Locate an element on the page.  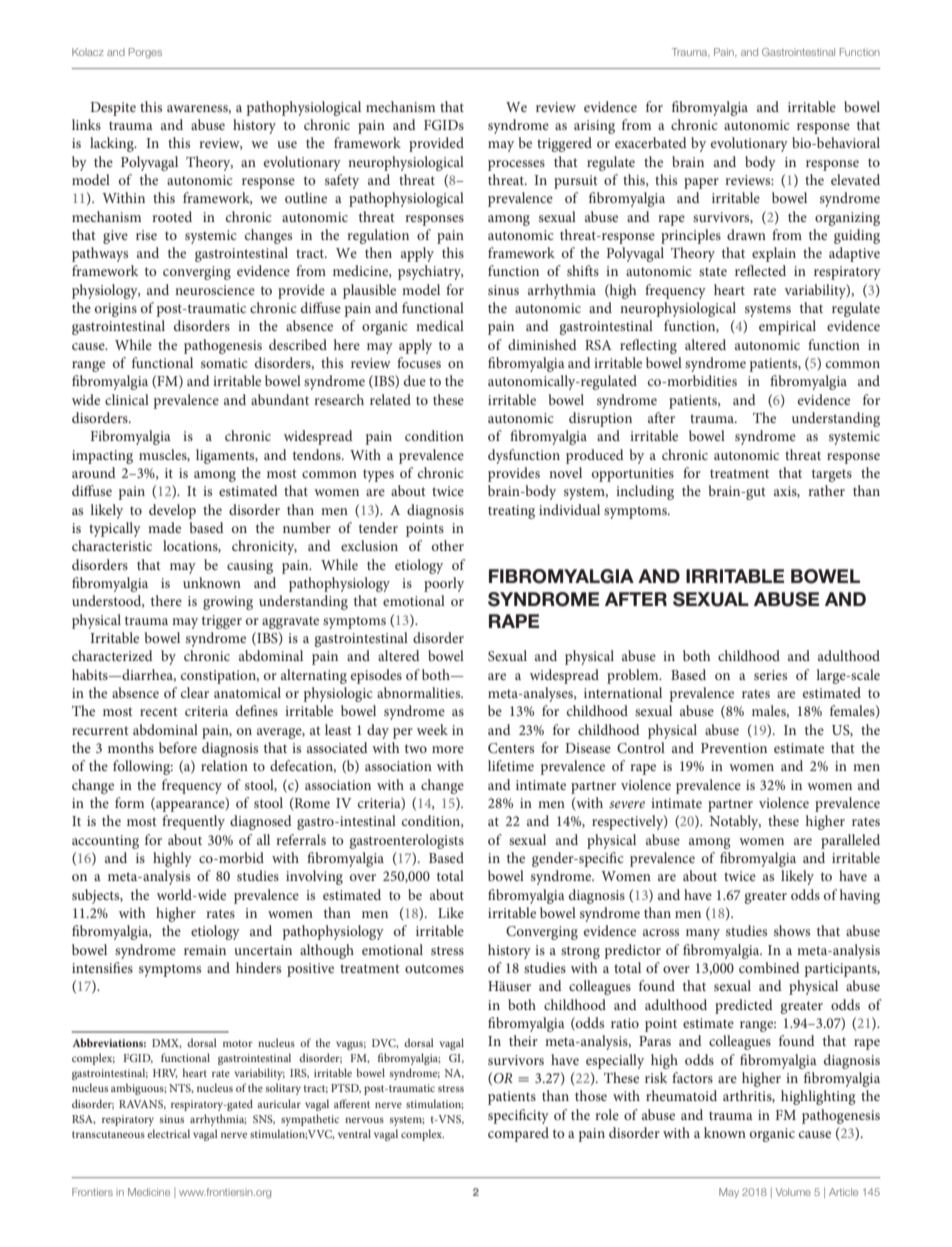
lacking is located at coordinates (113, 144).
